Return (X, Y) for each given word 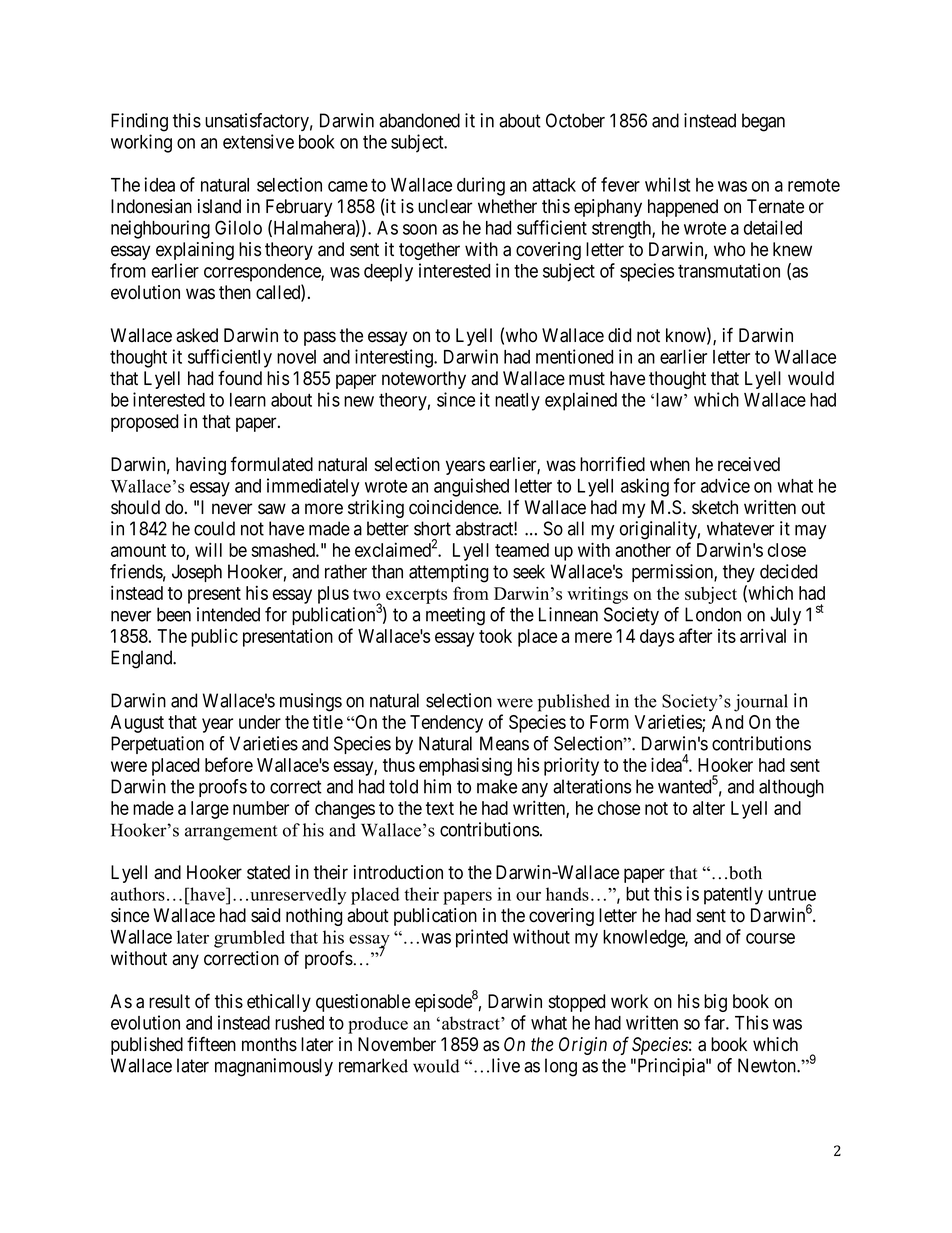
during (481, 186)
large (210, 810)
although (791, 788)
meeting (455, 616)
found (240, 378)
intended (228, 614)
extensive (258, 141)
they (739, 573)
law (670, 400)
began (763, 122)
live (506, 1065)
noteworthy (424, 380)
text (440, 808)
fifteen (211, 1044)
